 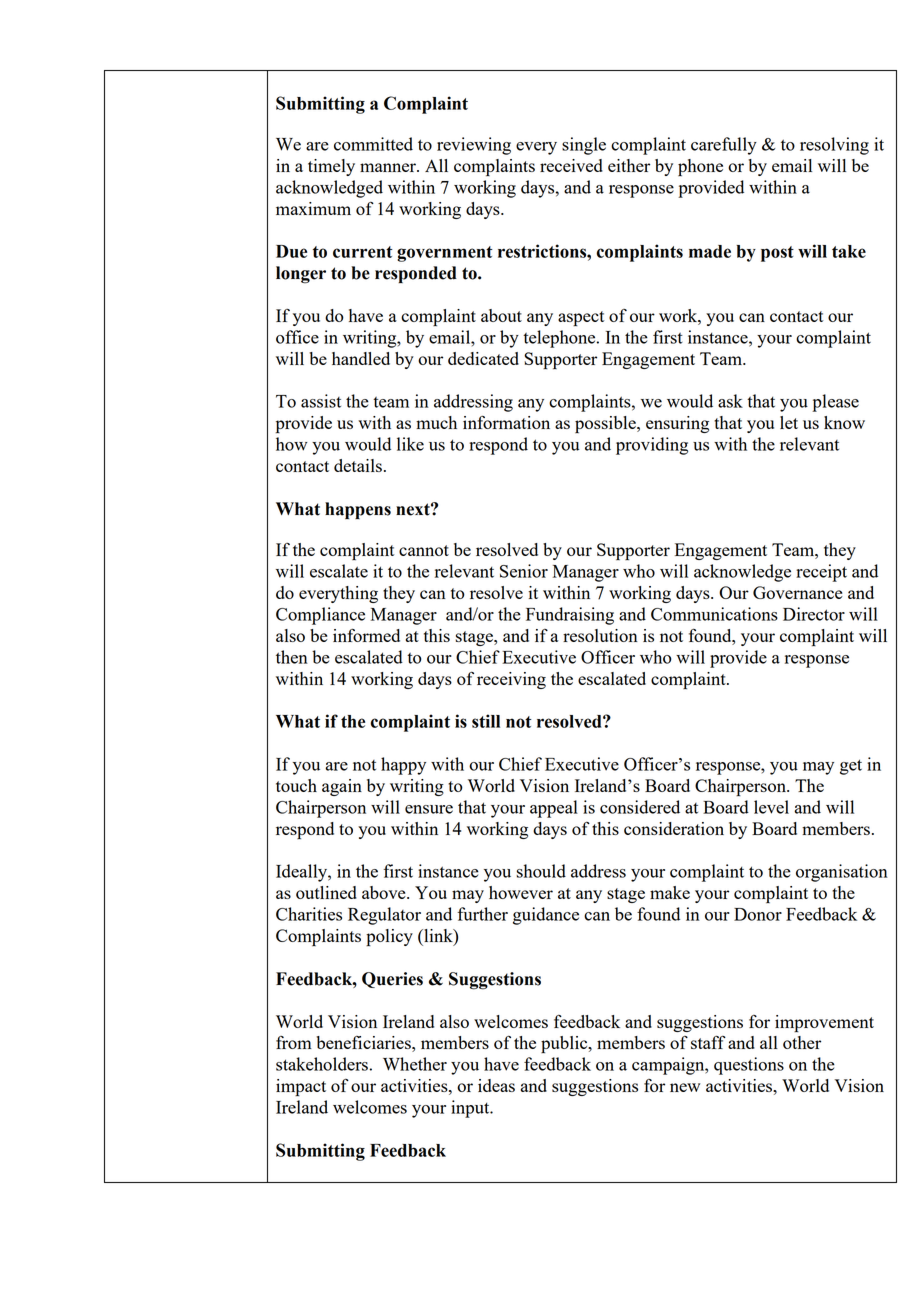 I want to click on level, so click(x=771, y=807).
